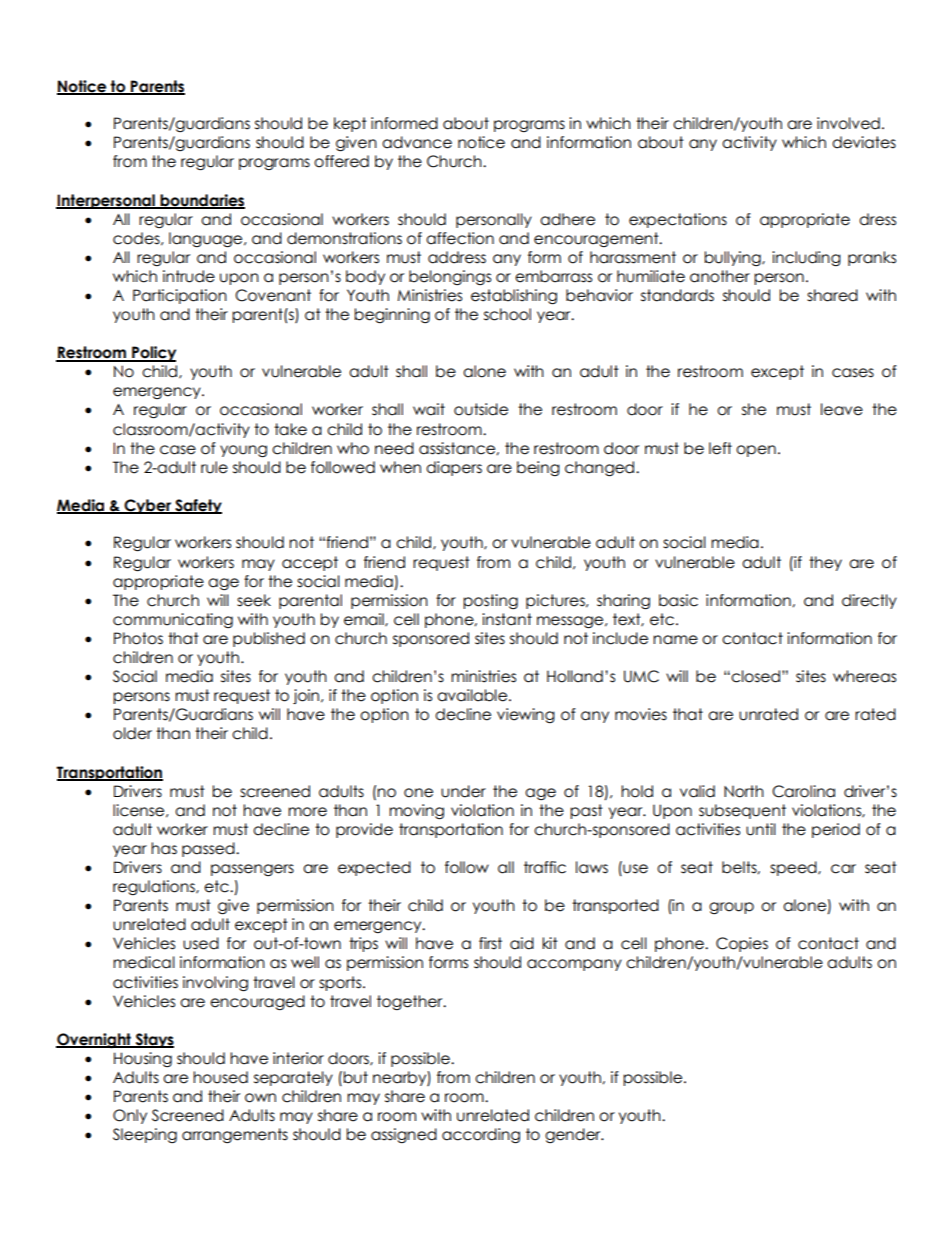 Image resolution: width=952 pixels, height=1233 pixels. Describe the element at coordinates (454, 468) in the screenshot. I see `diapers` at that location.
